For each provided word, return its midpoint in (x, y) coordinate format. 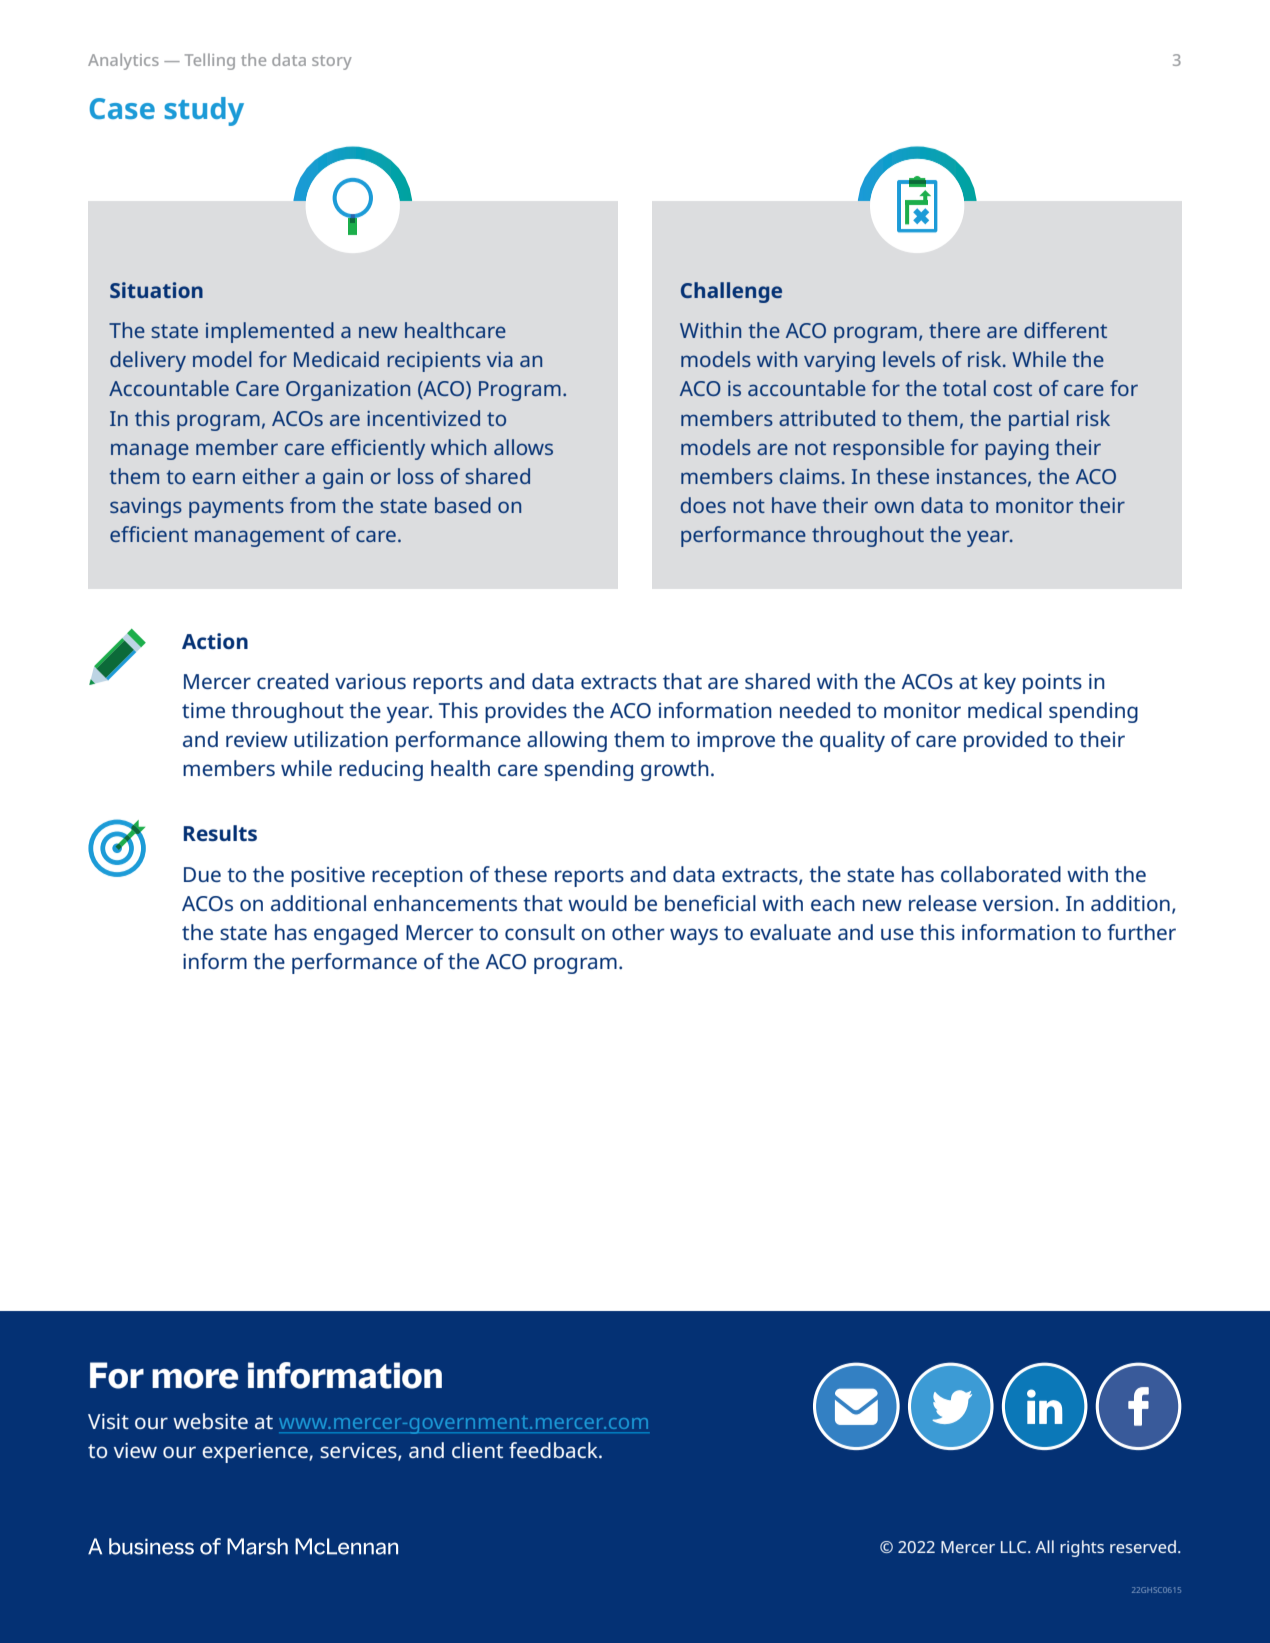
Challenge (731, 292)
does (703, 505)
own (894, 507)
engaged (356, 934)
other (638, 932)
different (1065, 330)
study (204, 111)
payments (236, 508)
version (1018, 903)
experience (256, 1453)
